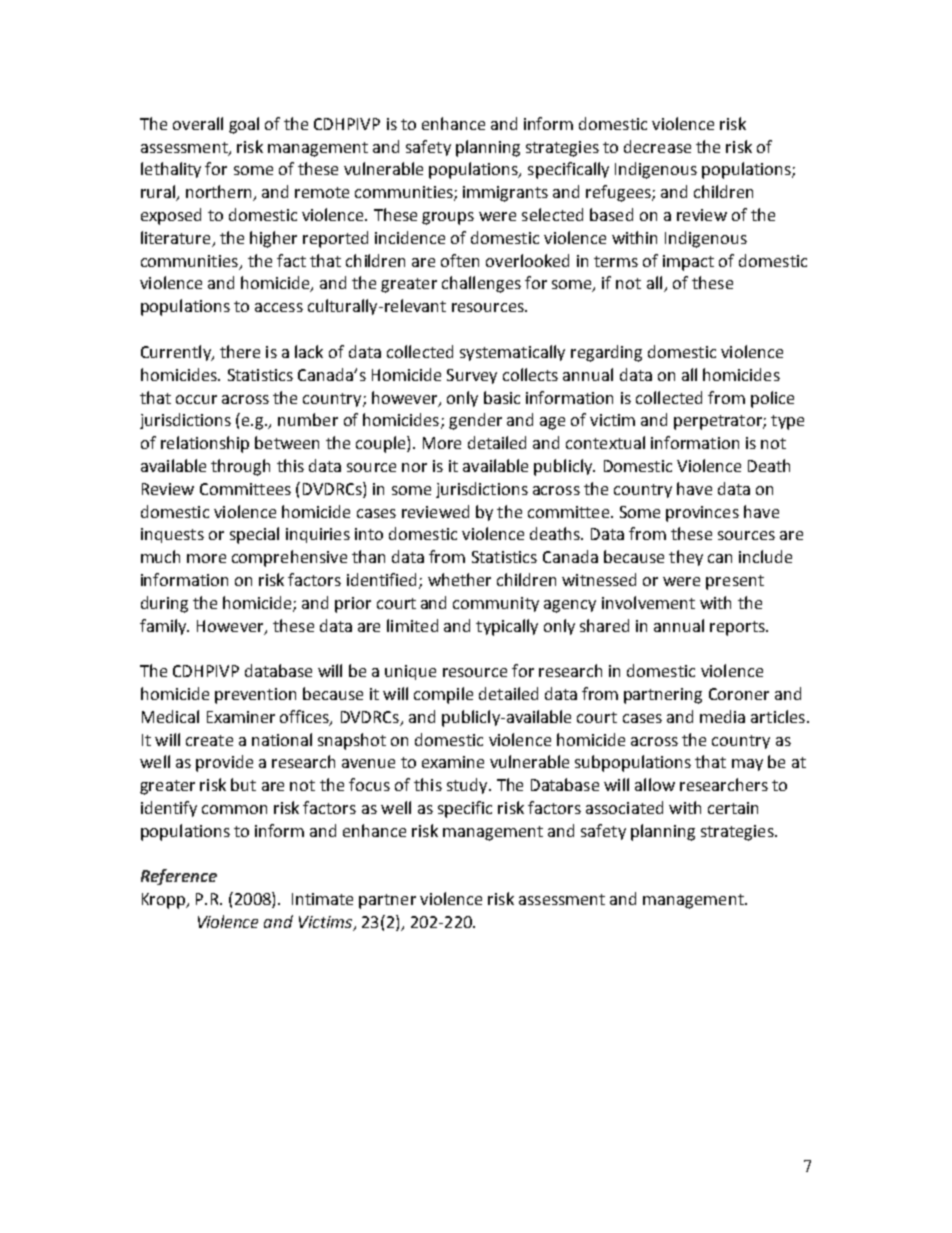  What do you see at coordinates (369, 534) in the image?
I see `into` at bounding box center [369, 534].
